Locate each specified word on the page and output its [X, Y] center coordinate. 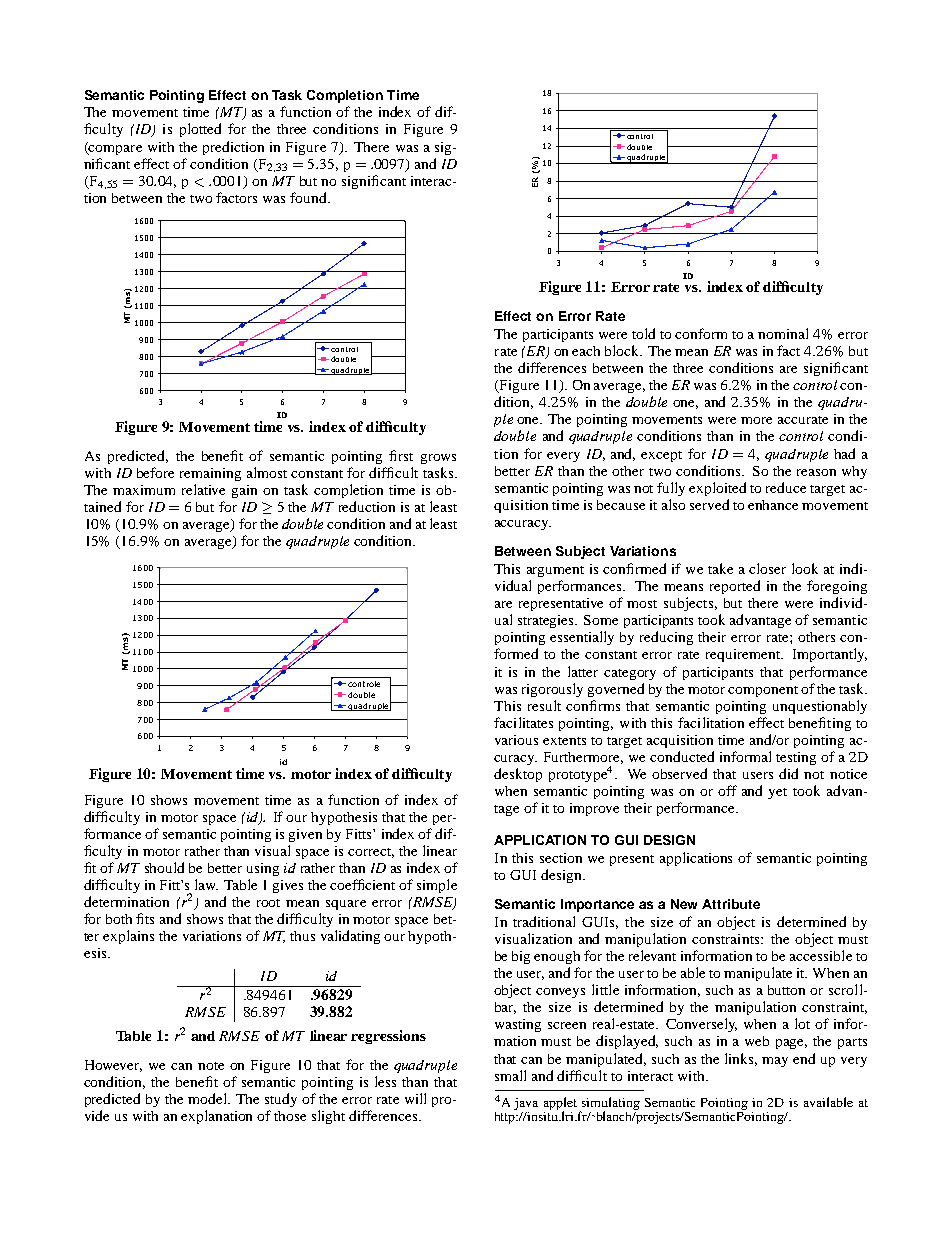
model [208, 1098]
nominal [783, 333]
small [510, 1075]
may [775, 1062]
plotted [200, 130]
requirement [744, 655]
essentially [582, 638]
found [309, 197]
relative [203, 489]
